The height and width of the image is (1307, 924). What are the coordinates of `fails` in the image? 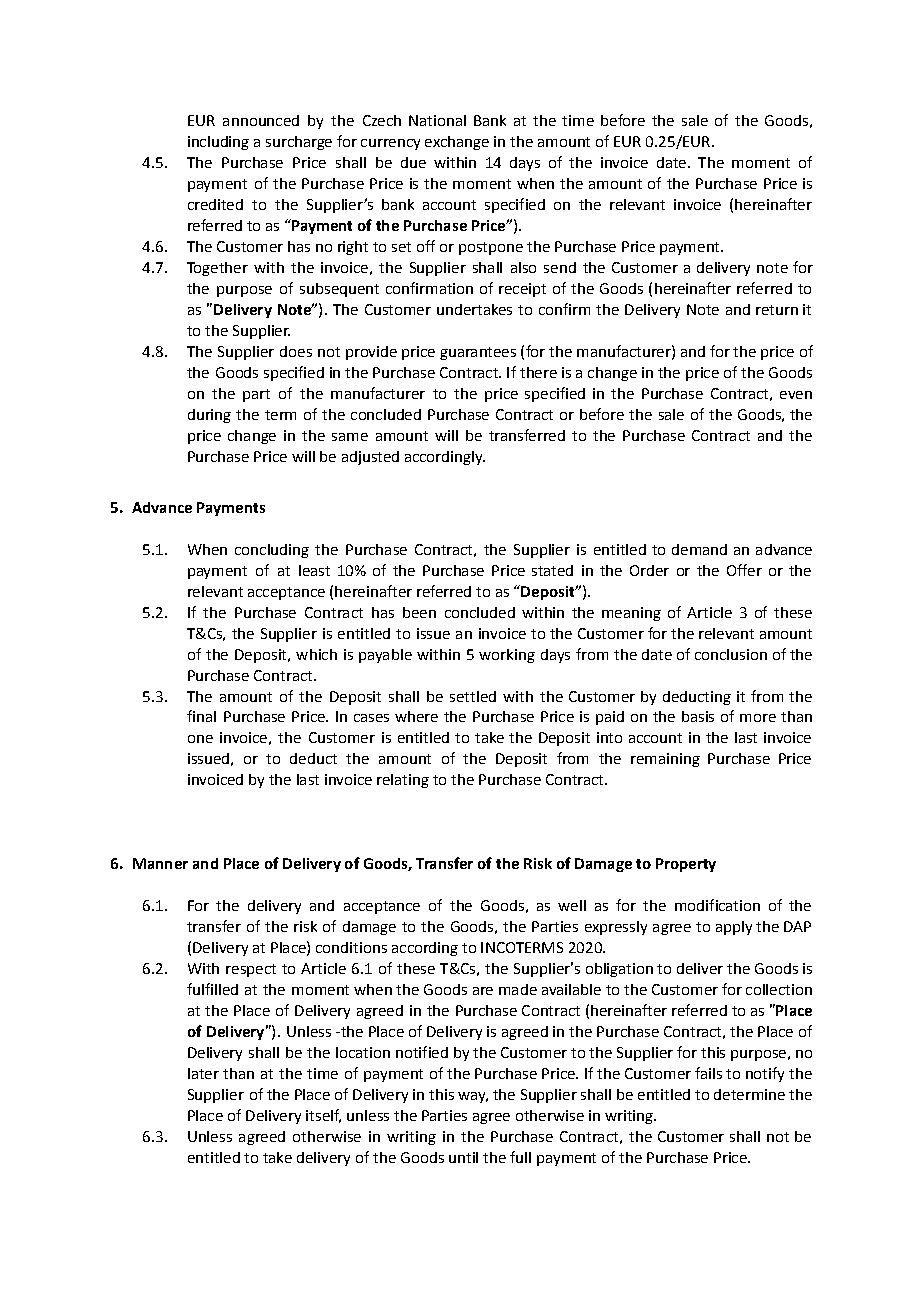 It's located at (708, 1073).
